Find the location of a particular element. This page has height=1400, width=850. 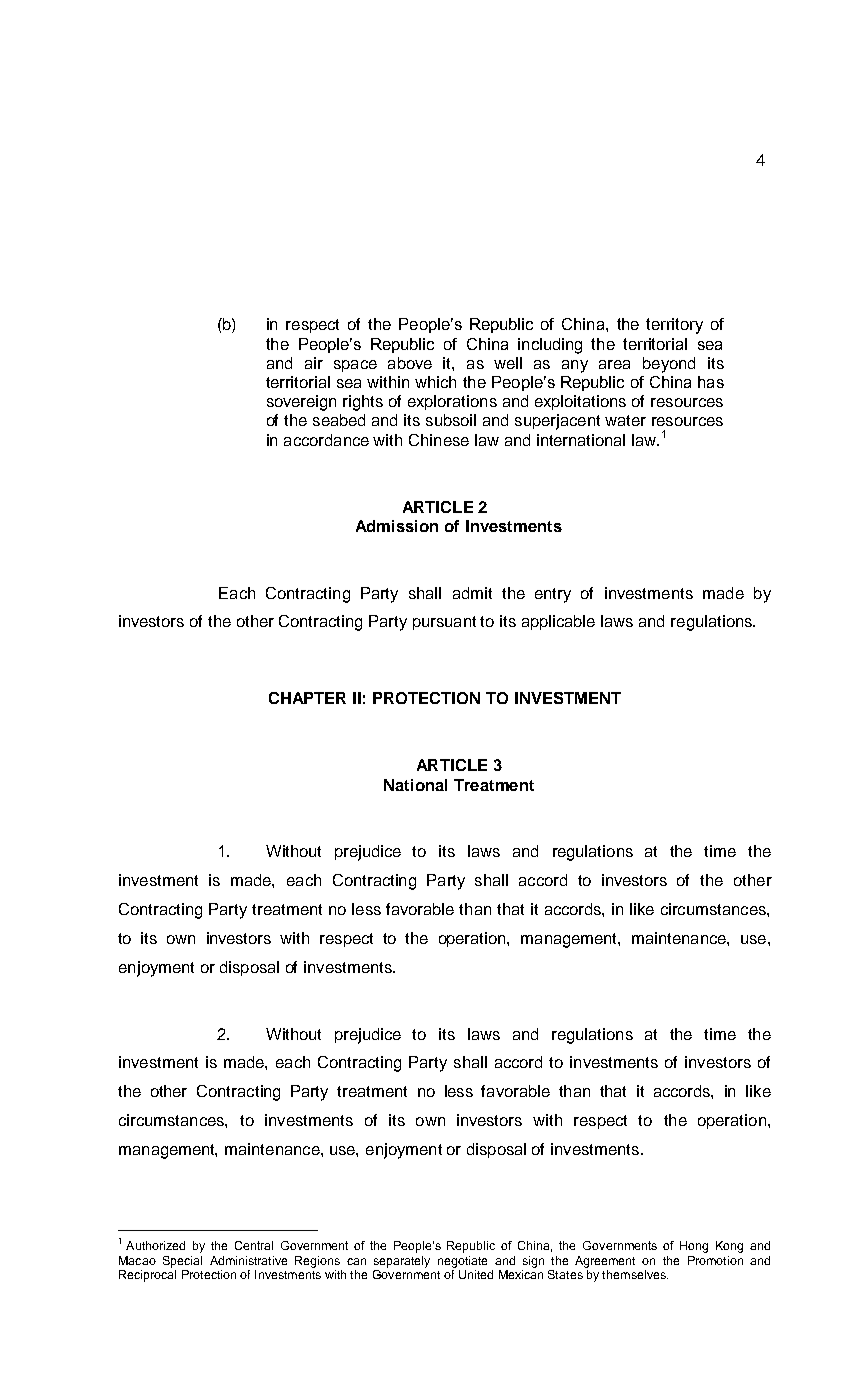

CHAPTER is located at coordinates (307, 698).
